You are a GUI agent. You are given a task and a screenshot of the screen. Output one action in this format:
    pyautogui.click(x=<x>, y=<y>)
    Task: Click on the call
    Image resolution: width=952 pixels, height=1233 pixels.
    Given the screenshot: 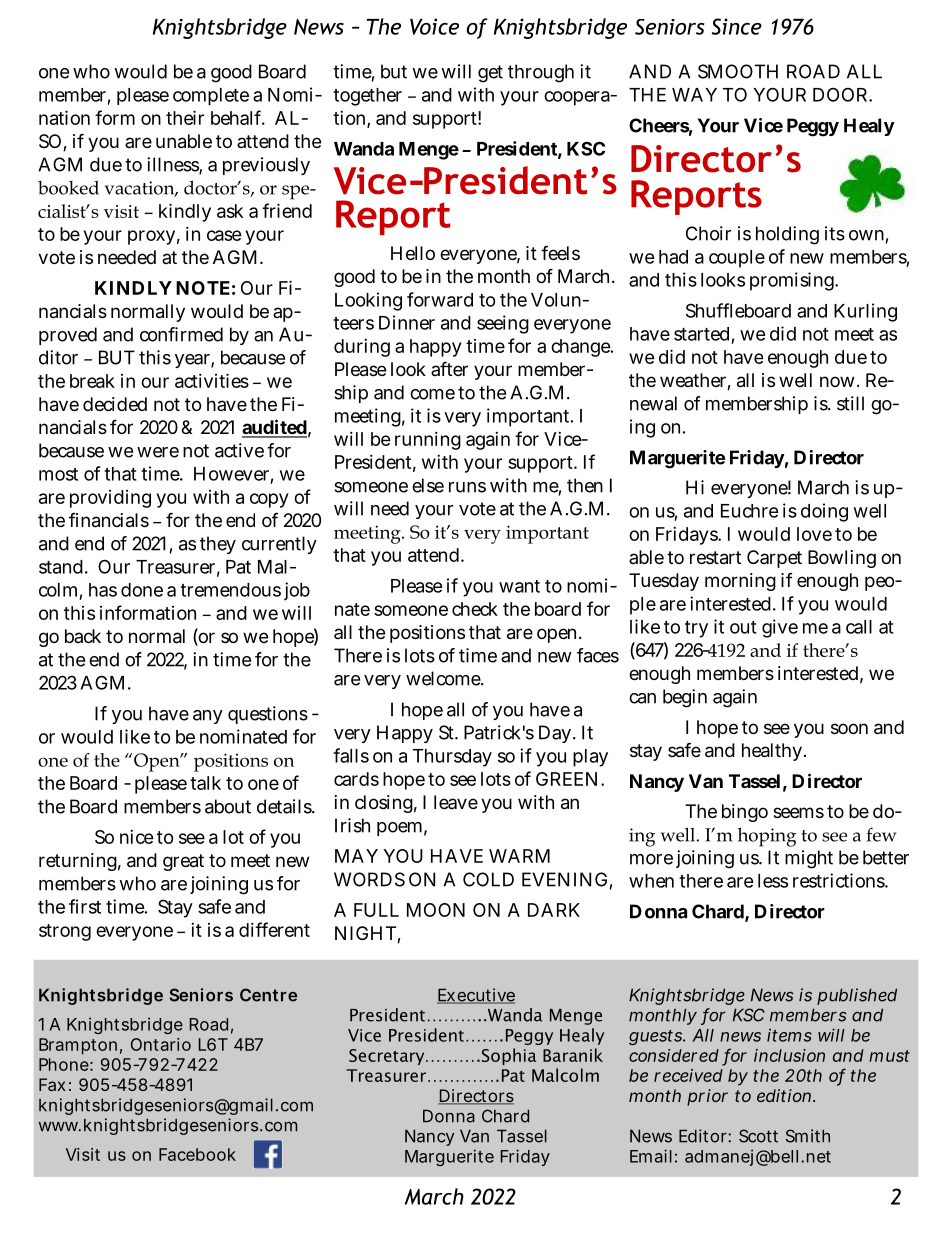 What is the action you would take?
    pyautogui.click(x=859, y=627)
